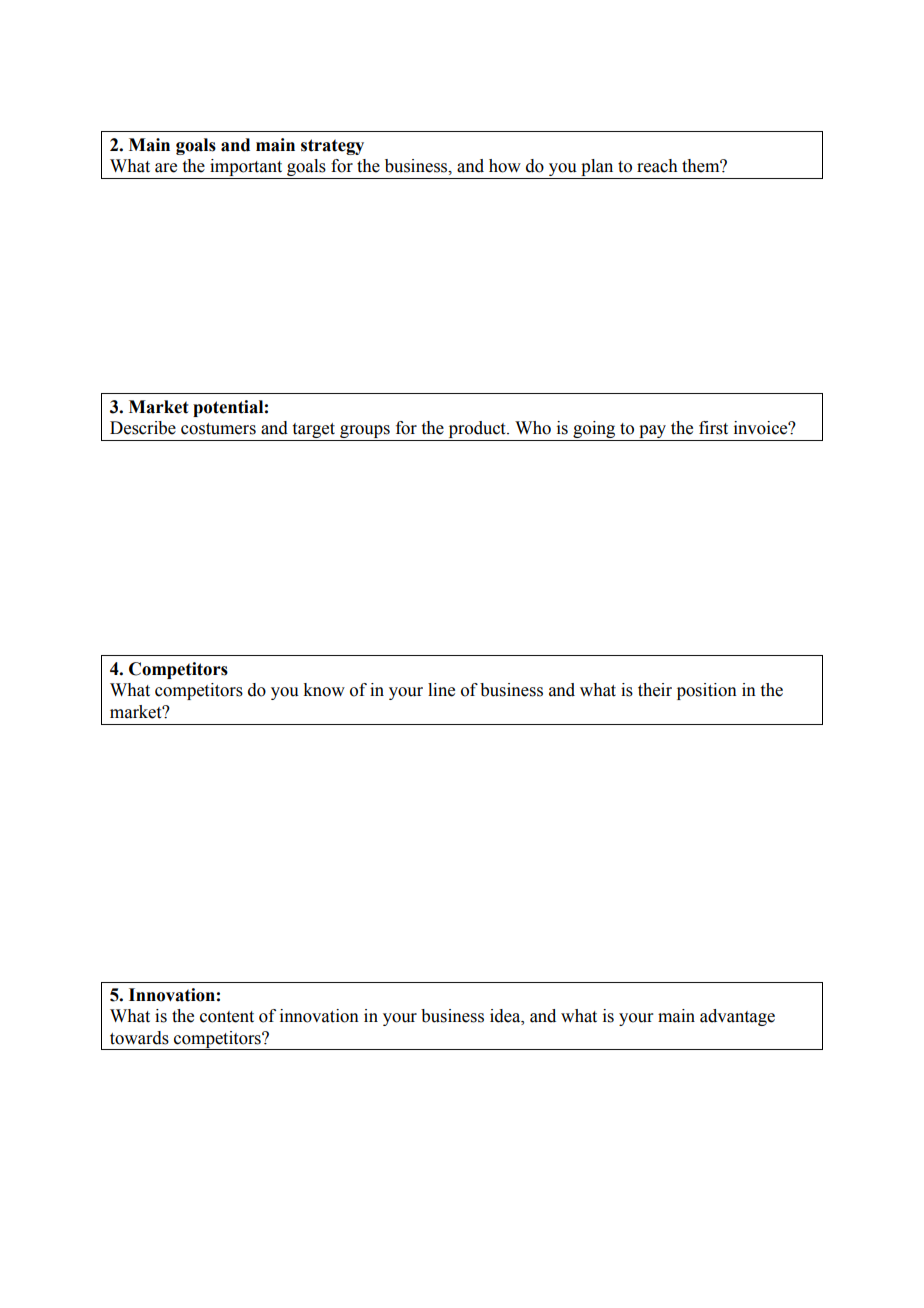 This image has width=924, height=1308. I want to click on content, so click(227, 1017).
